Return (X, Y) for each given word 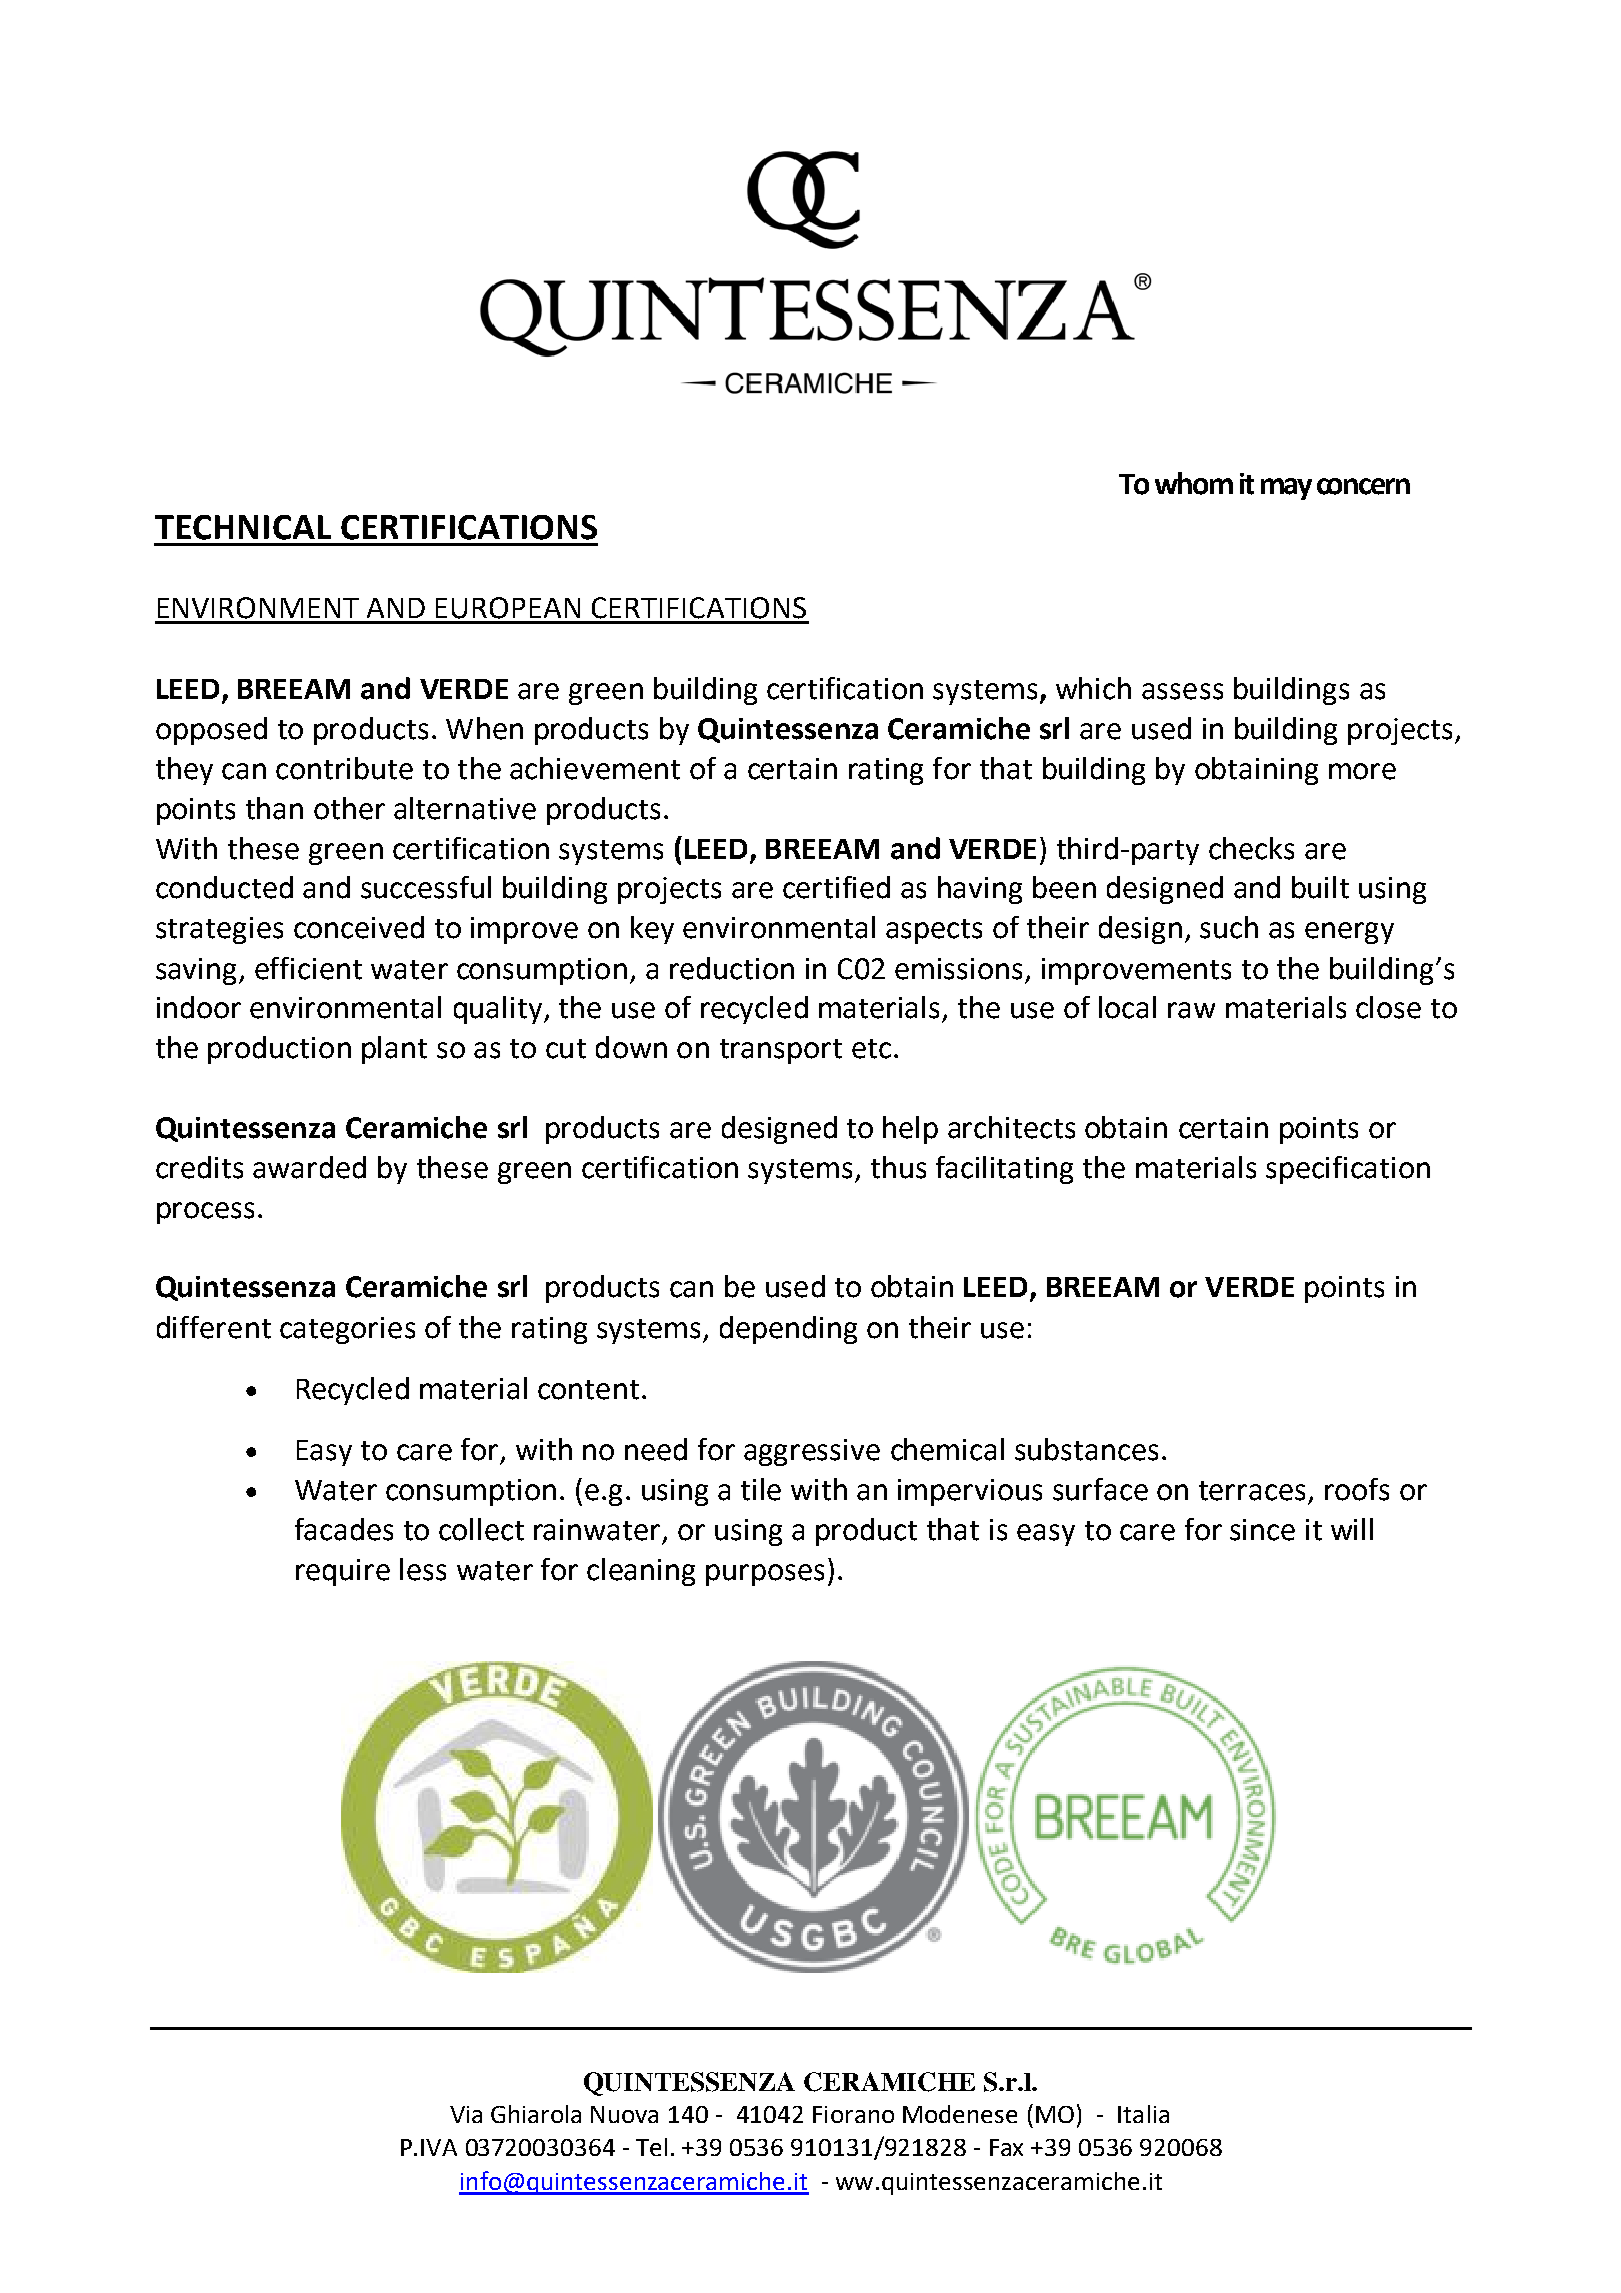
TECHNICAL (243, 527)
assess (1182, 691)
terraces (1252, 1491)
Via (466, 2114)
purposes (765, 1575)
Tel (651, 2147)
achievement (595, 768)
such (1229, 927)
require (343, 1572)
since (1262, 1530)
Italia (1143, 2114)
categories (347, 1330)
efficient (308, 968)
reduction (732, 968)
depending (788, 1330)
